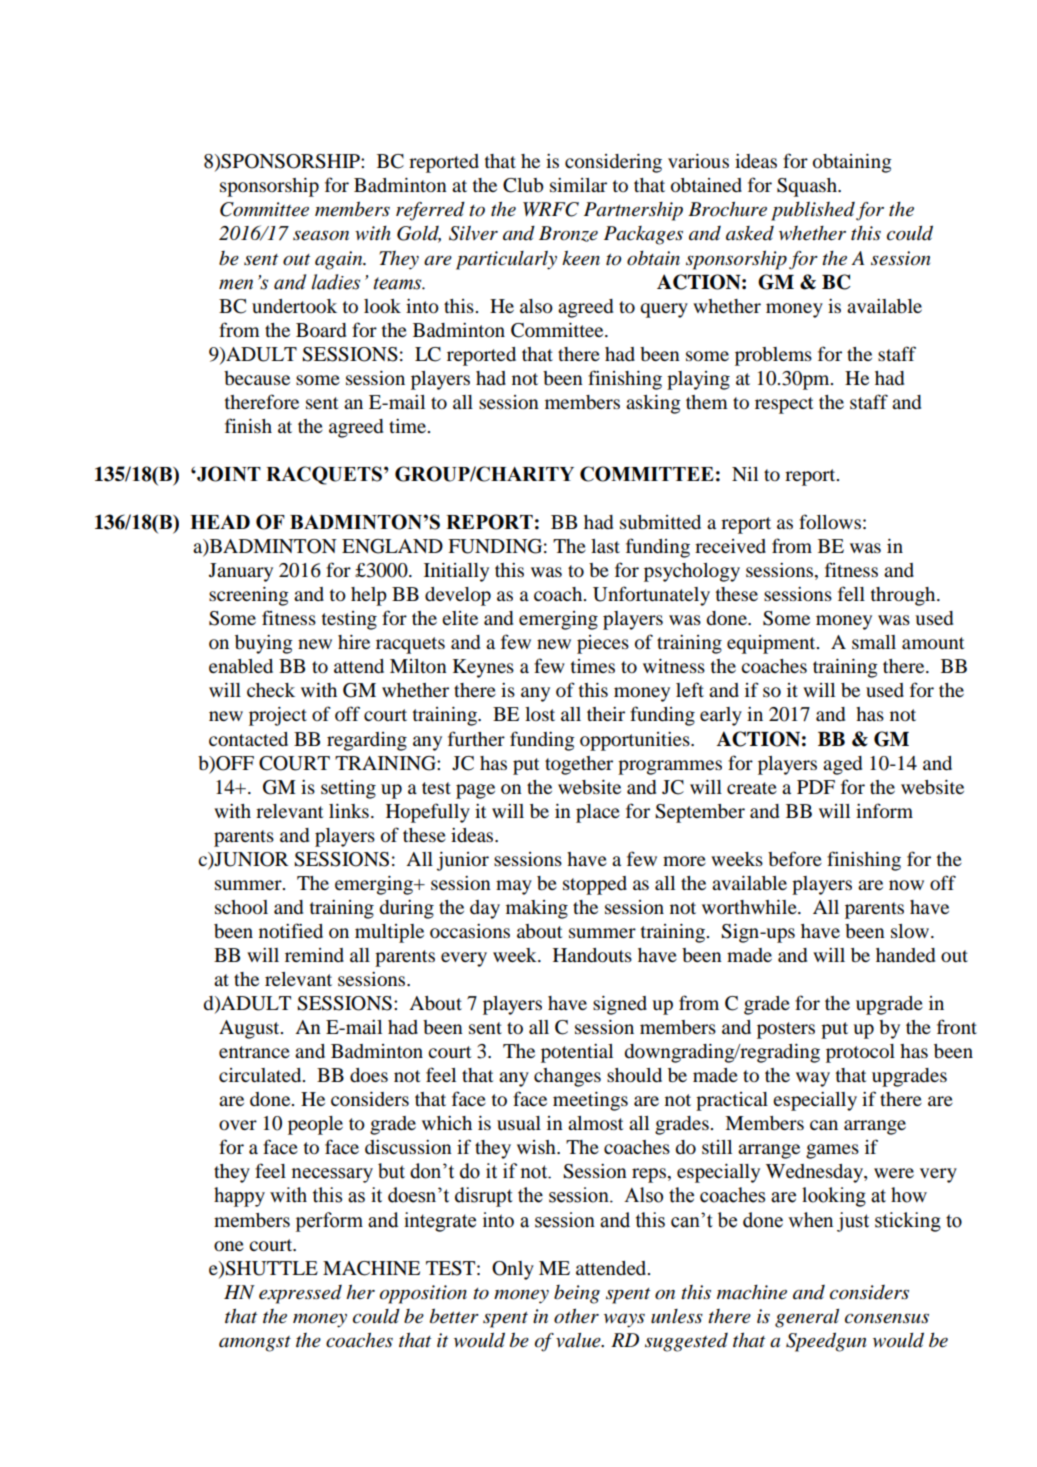 The image size is (1037, 1467). What do you see at coordinates (278, 716) in the screenshot?
I see `project` at bounding box center [278, 716].
